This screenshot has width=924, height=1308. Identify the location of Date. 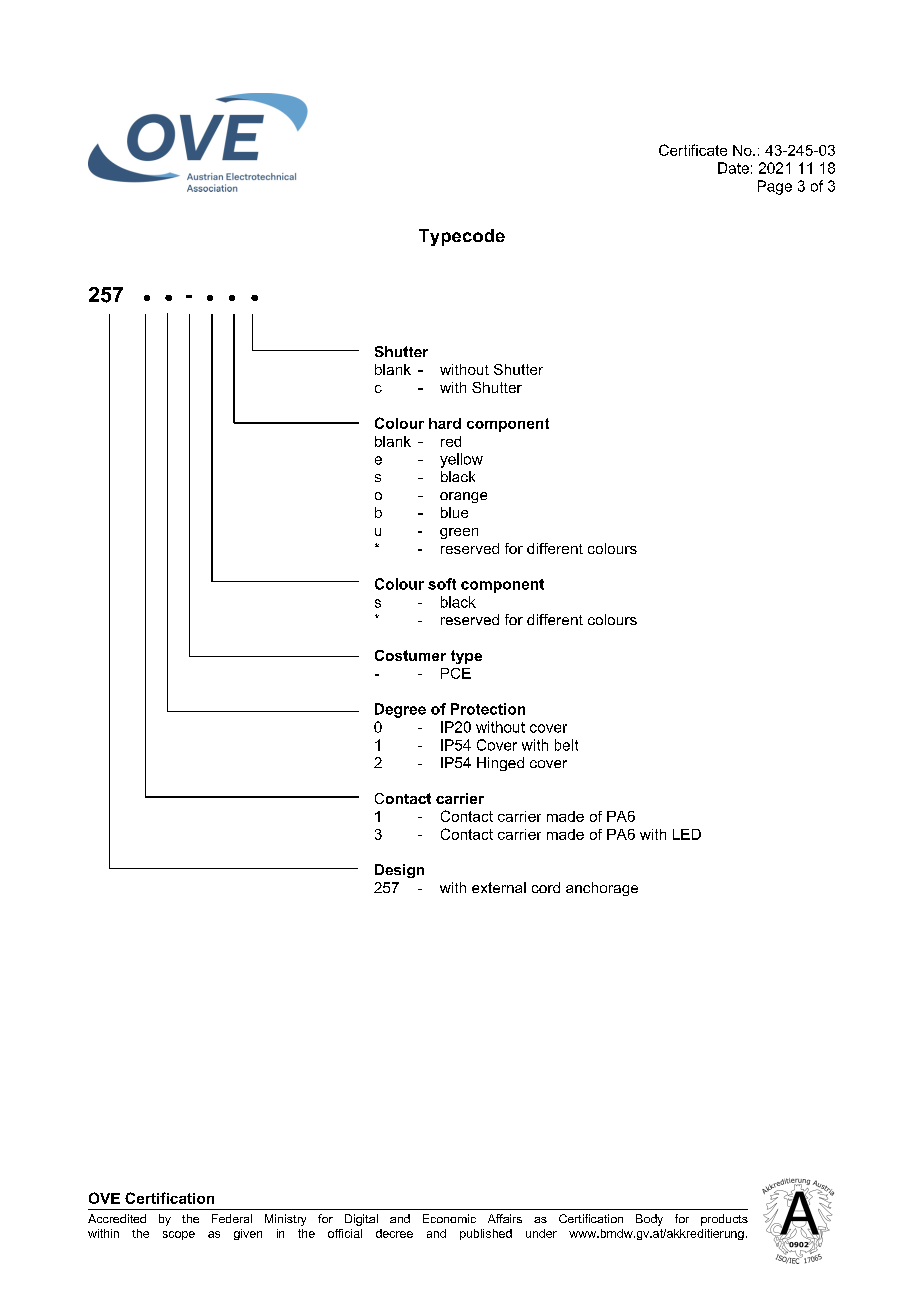
(733, 168).
